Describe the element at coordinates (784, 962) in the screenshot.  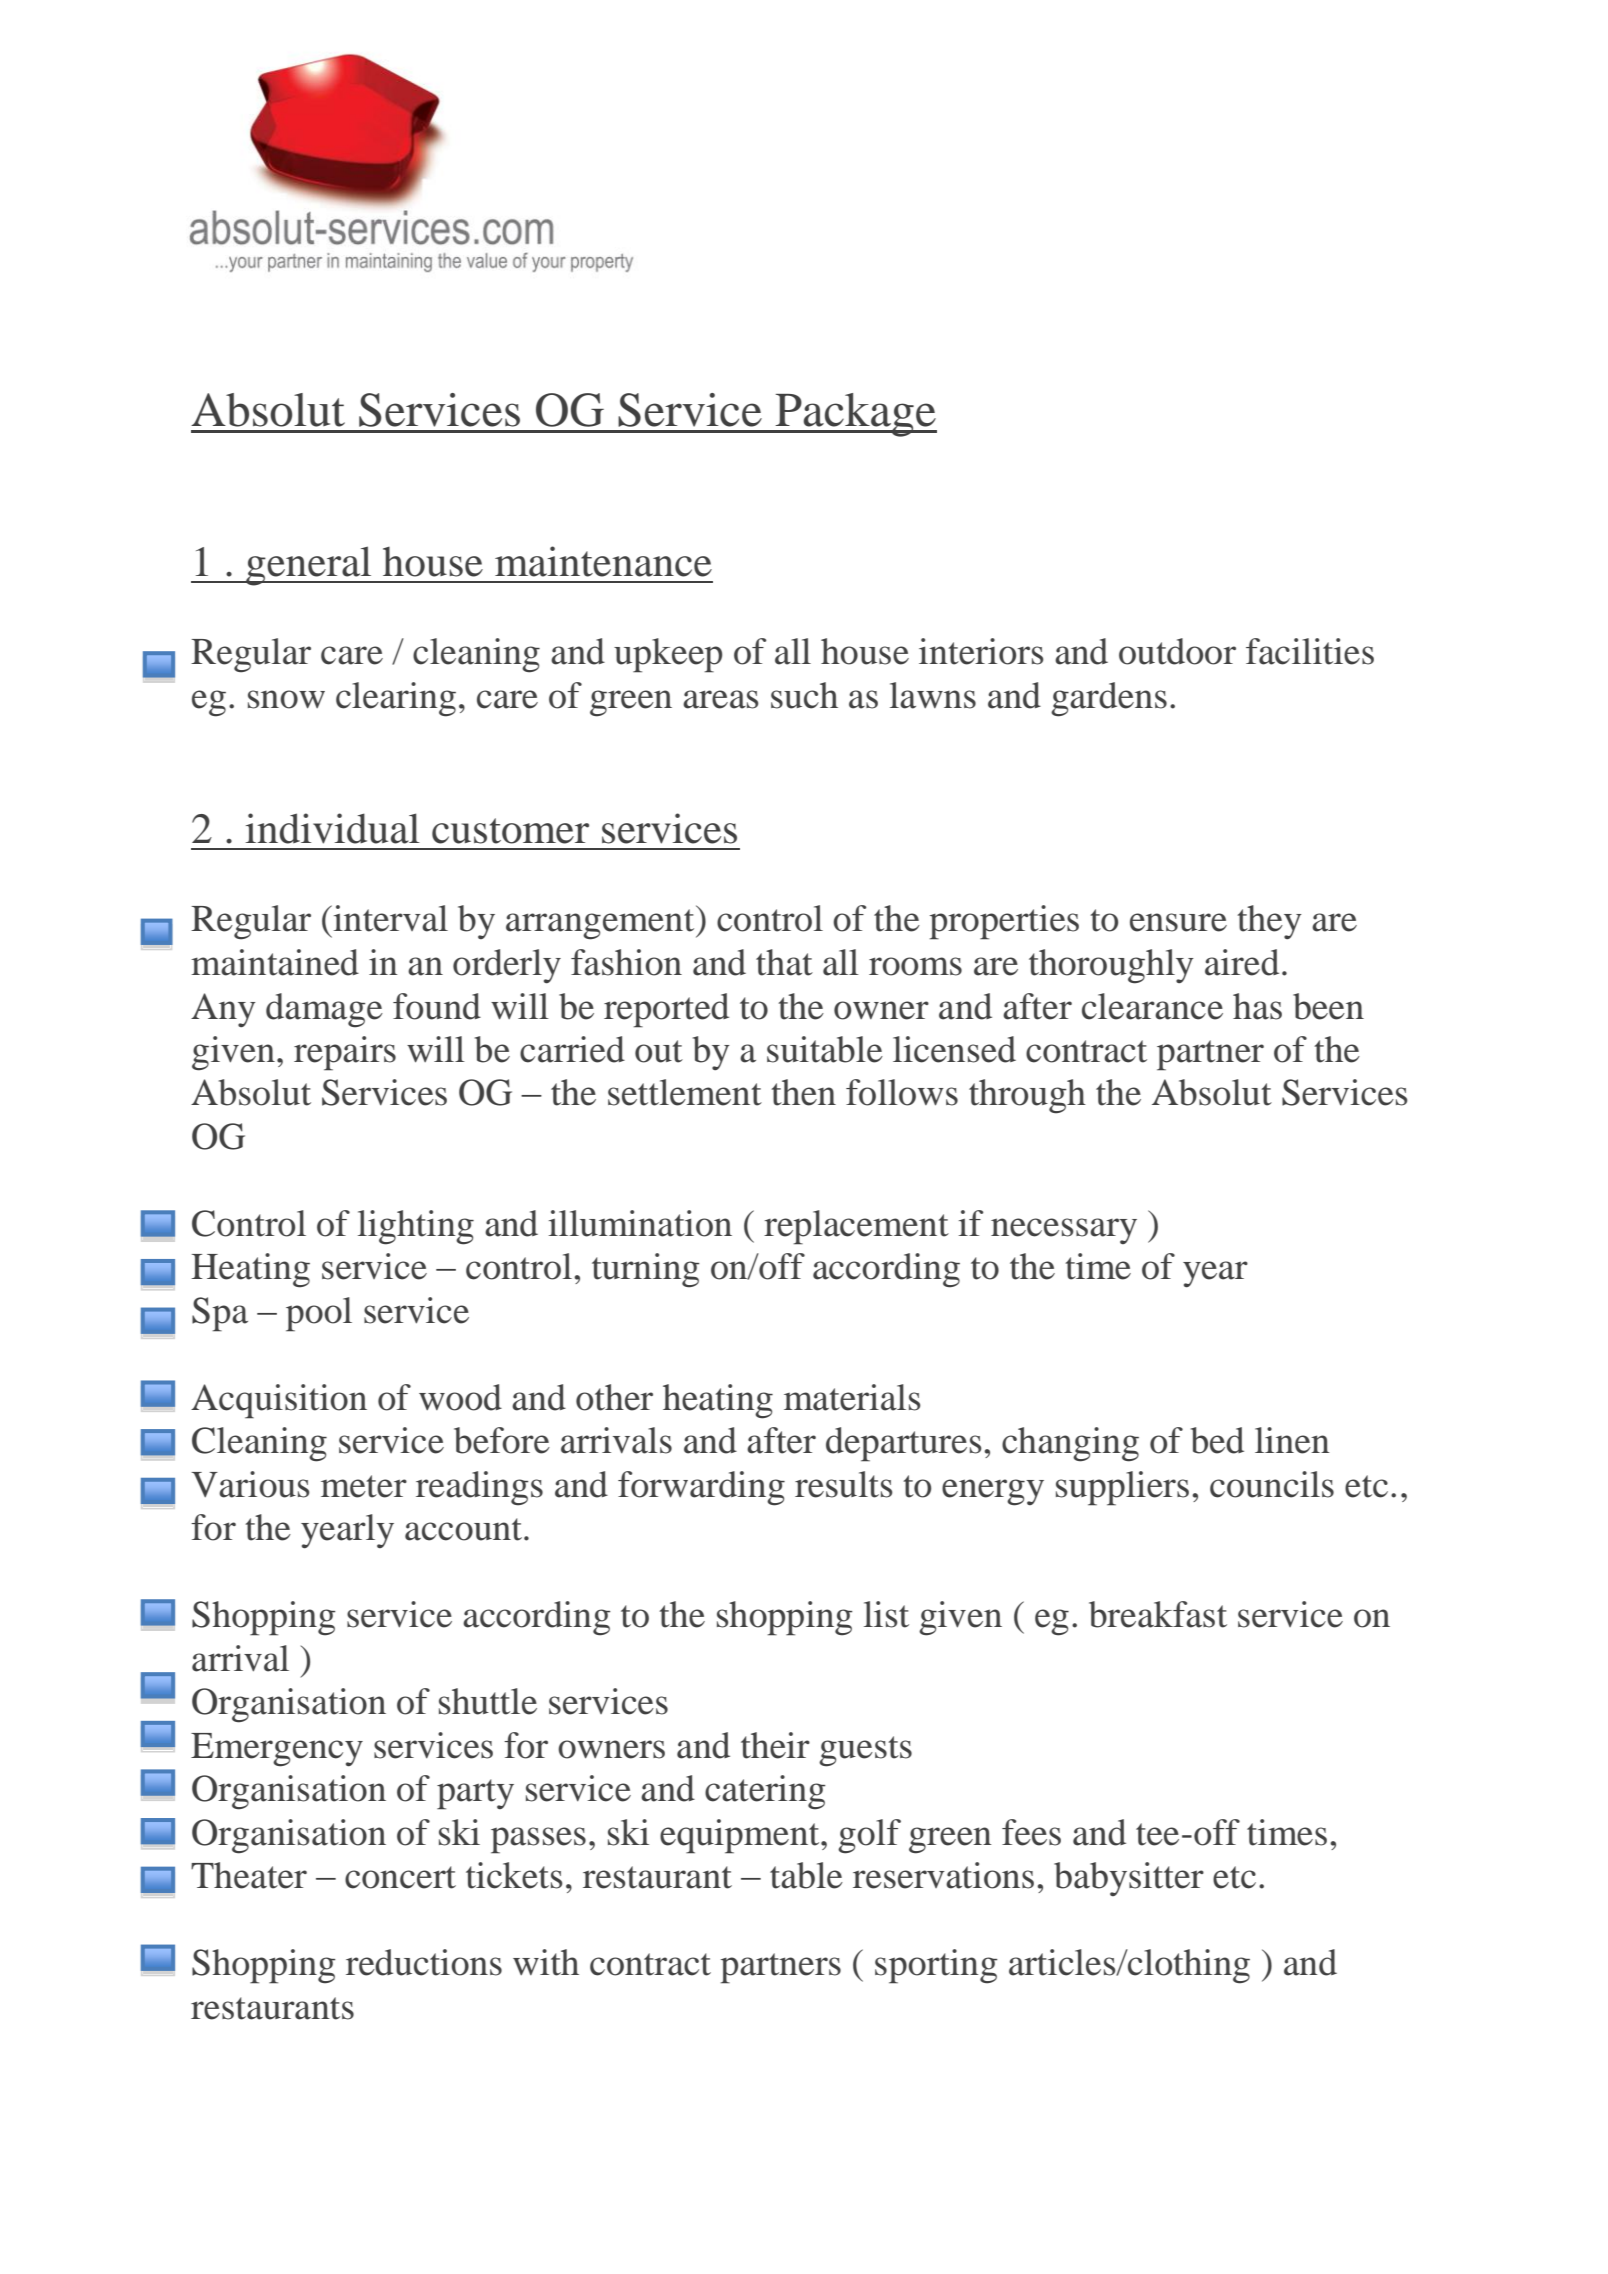
I see `that` at that location.
